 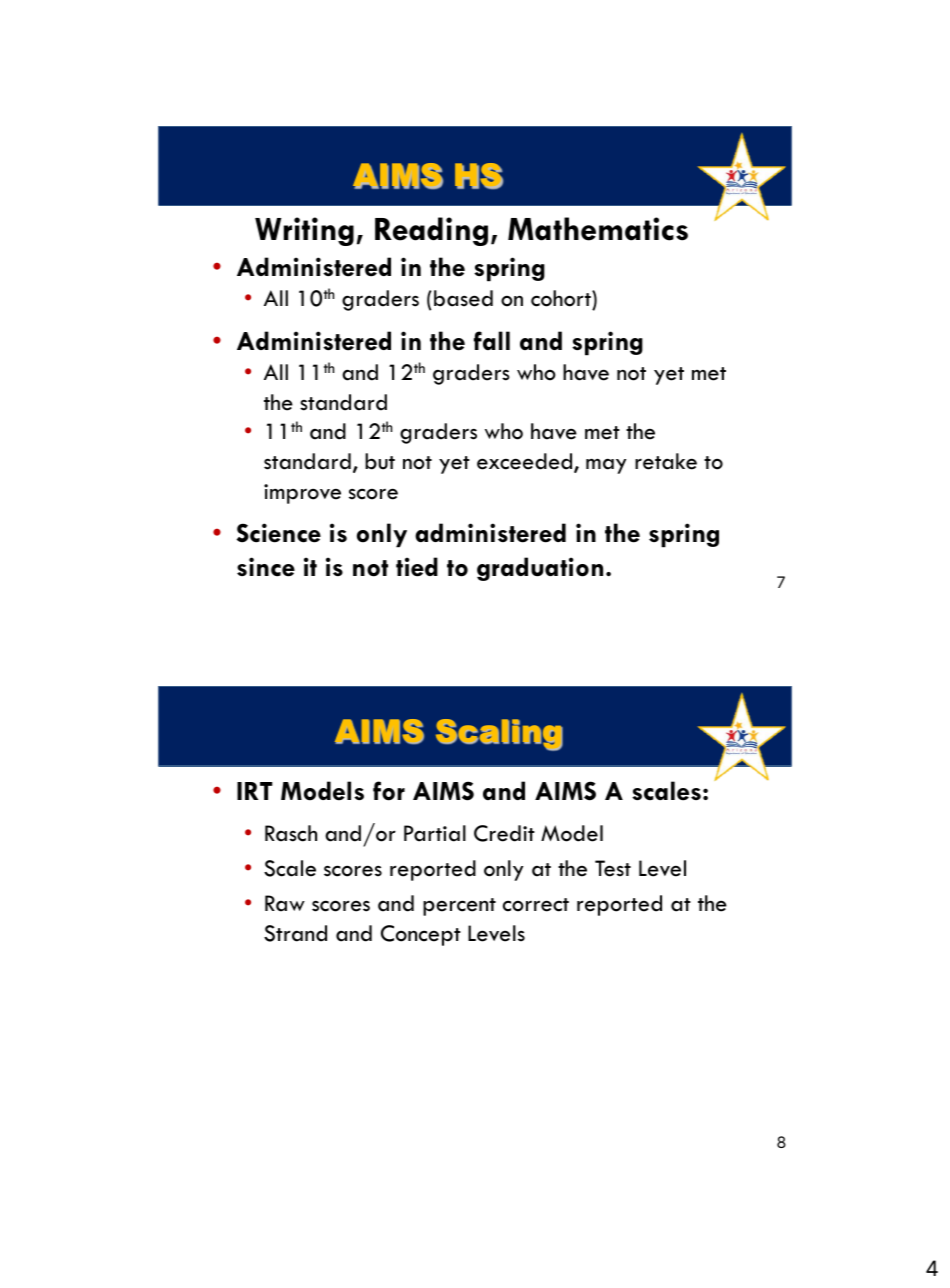 What do you see at coordinates (526, 462) in the image?
I see `exceeded` at bounding box center [526, 462].
